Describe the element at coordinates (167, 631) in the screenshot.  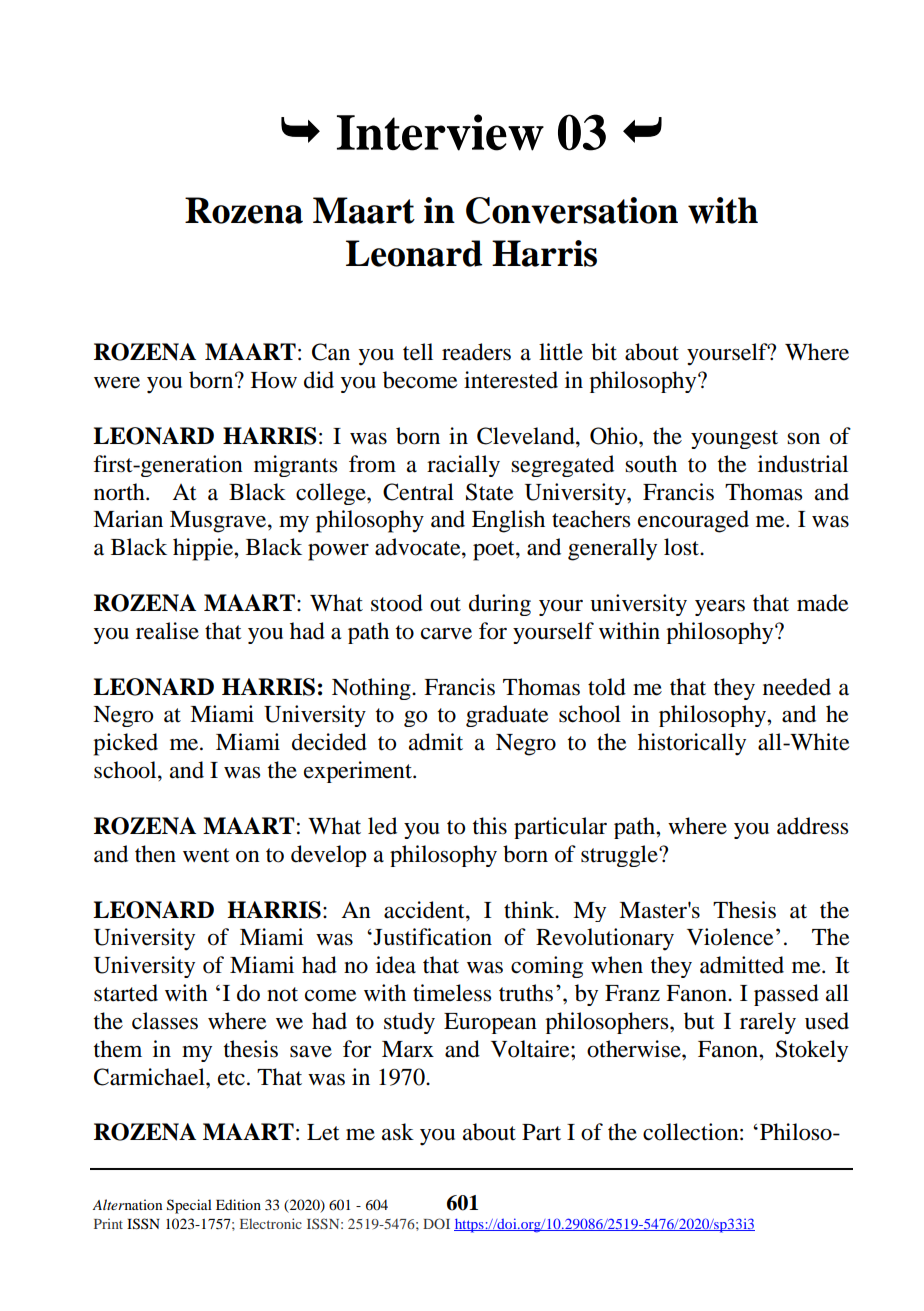
I see `realise` at that location.
